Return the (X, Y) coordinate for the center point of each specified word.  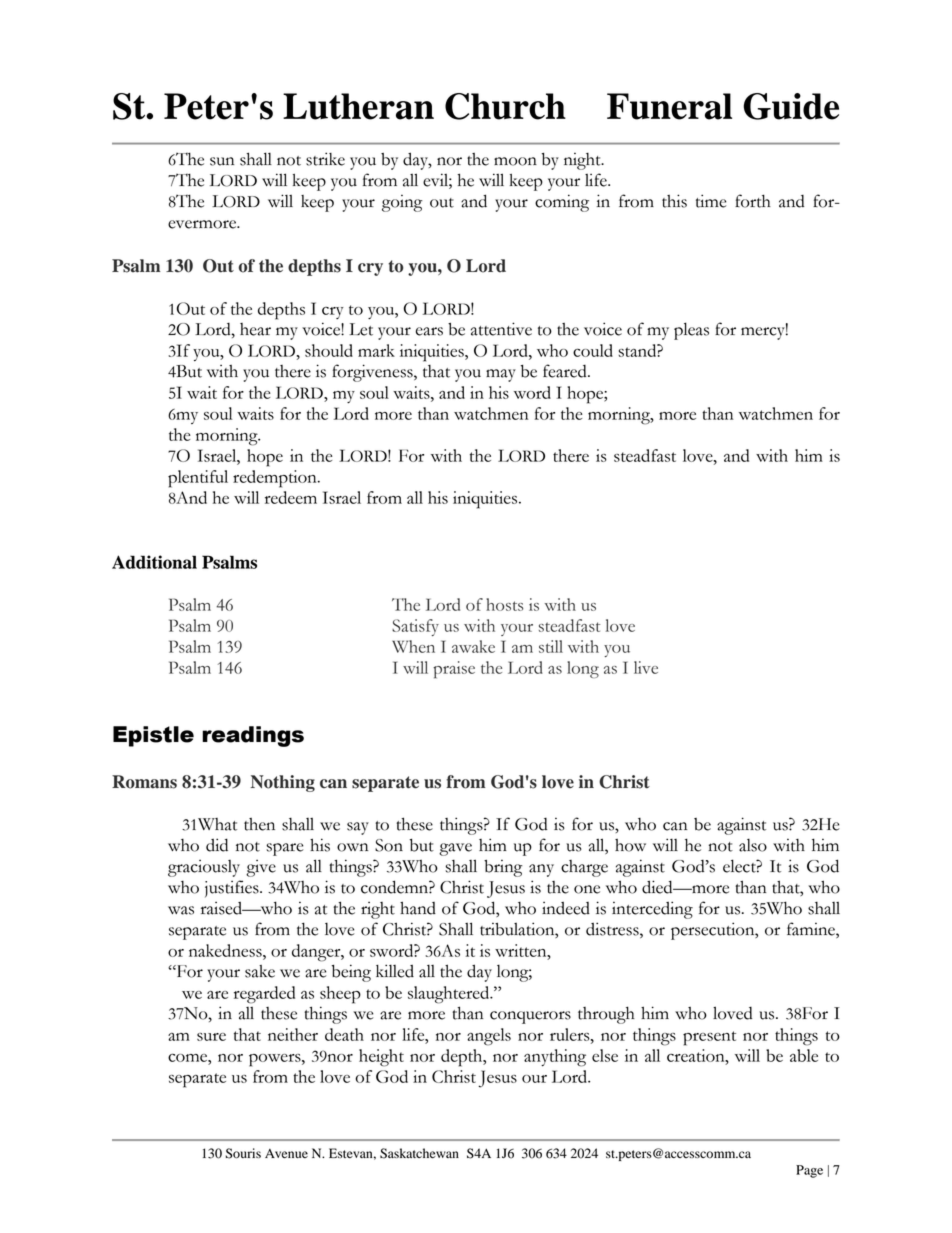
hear (255, 329)
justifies (233, 889)
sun (222, 161)
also (753, 845)
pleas (691, 331)
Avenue (286, 1153)
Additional (154, 562)
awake (473, 646)
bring (503, 868)
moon (515, 161)
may (501, 375)
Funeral (669, 106)
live (646, 667)
